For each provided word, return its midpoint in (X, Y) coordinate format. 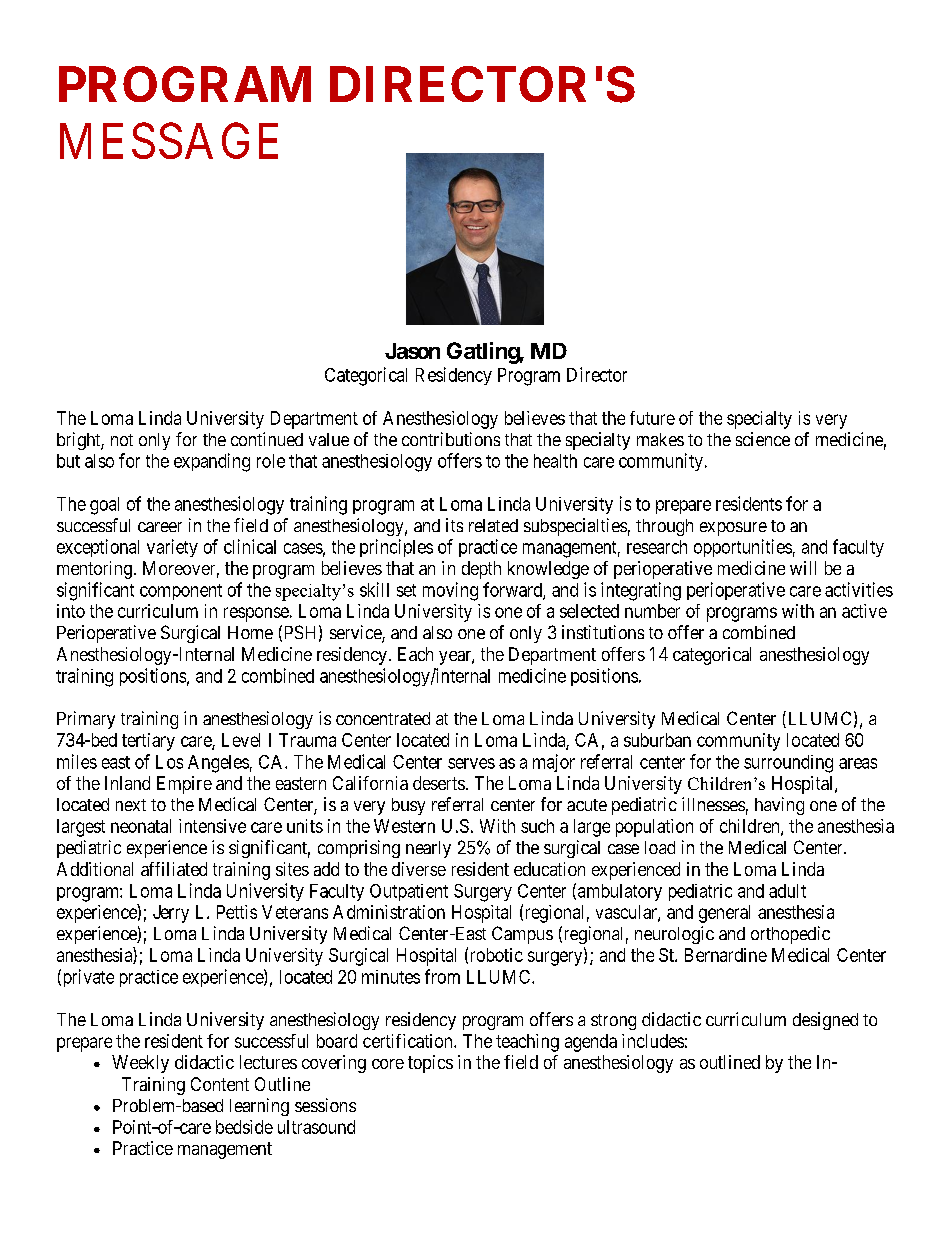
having (779, 806)
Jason (412, 351)
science (763, 439)
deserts (439, 783)
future (652, 418)
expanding (212, 462)
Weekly (140, 1064)
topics (430, 1064)
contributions (451, 439)
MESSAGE (169, 141)
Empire (184, 785)
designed (825, 1021)
